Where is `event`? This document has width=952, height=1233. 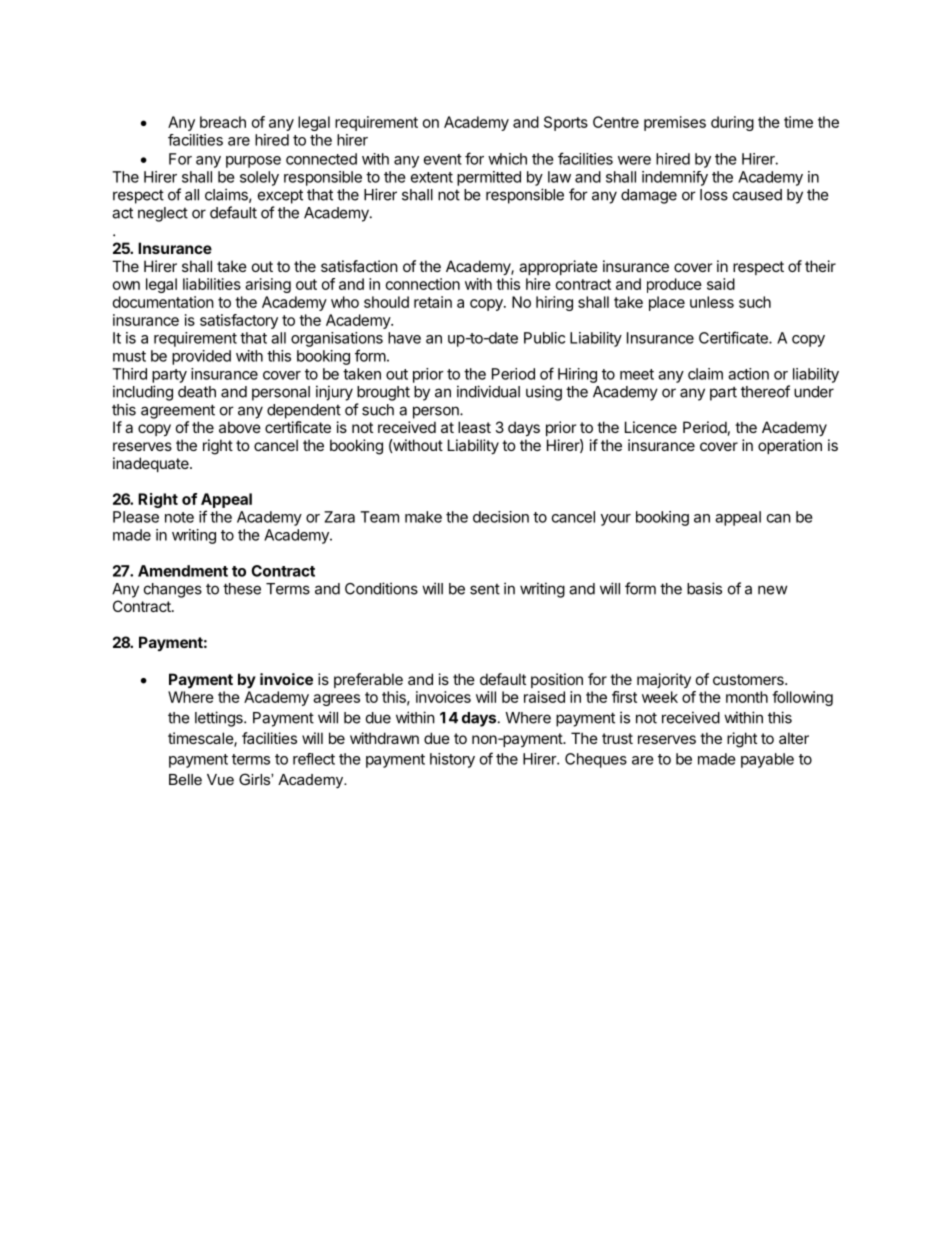
event is located at coordinates (443, 159).
